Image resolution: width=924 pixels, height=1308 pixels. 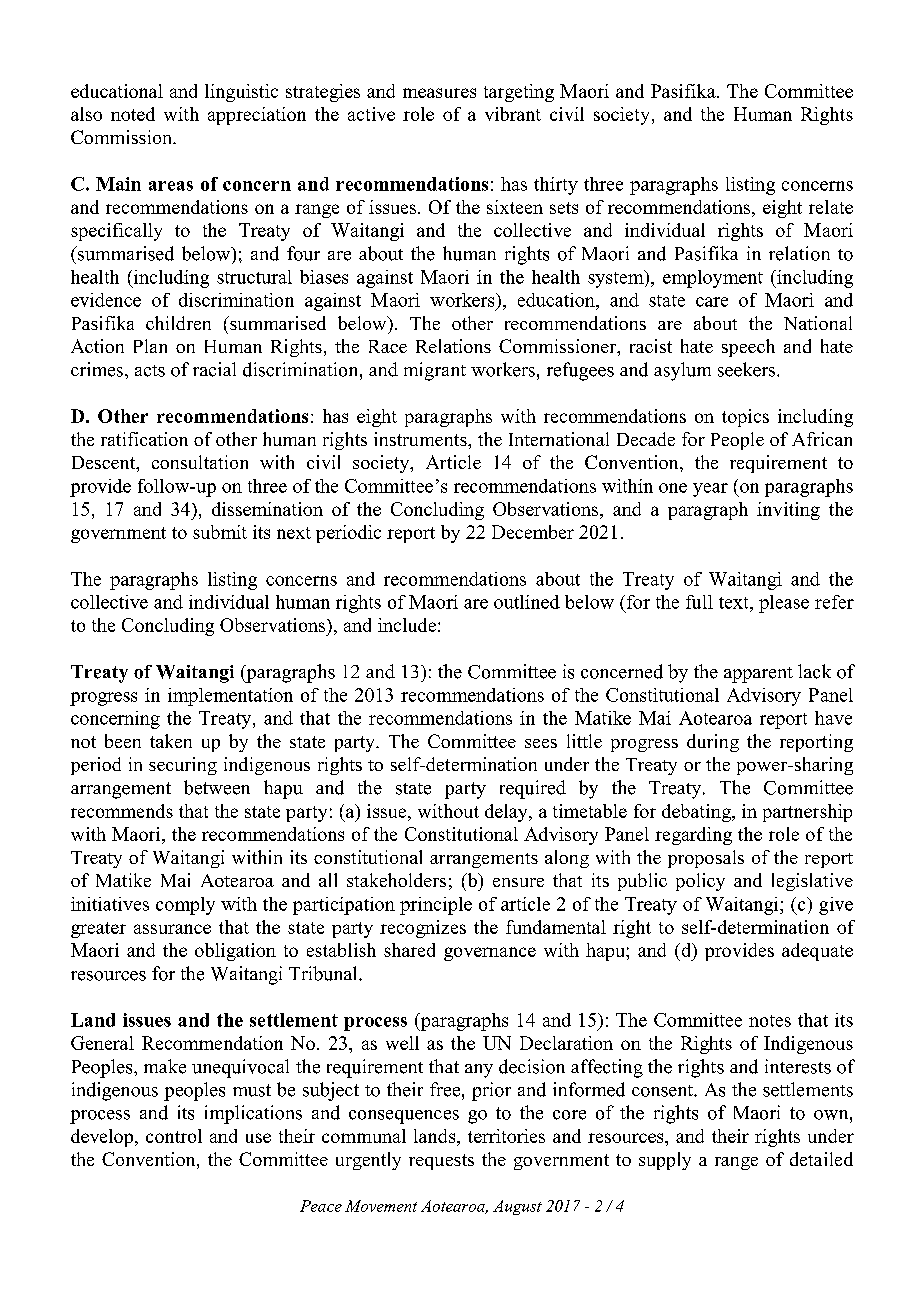 I want to click on acts, so click(x=150, y=371).
